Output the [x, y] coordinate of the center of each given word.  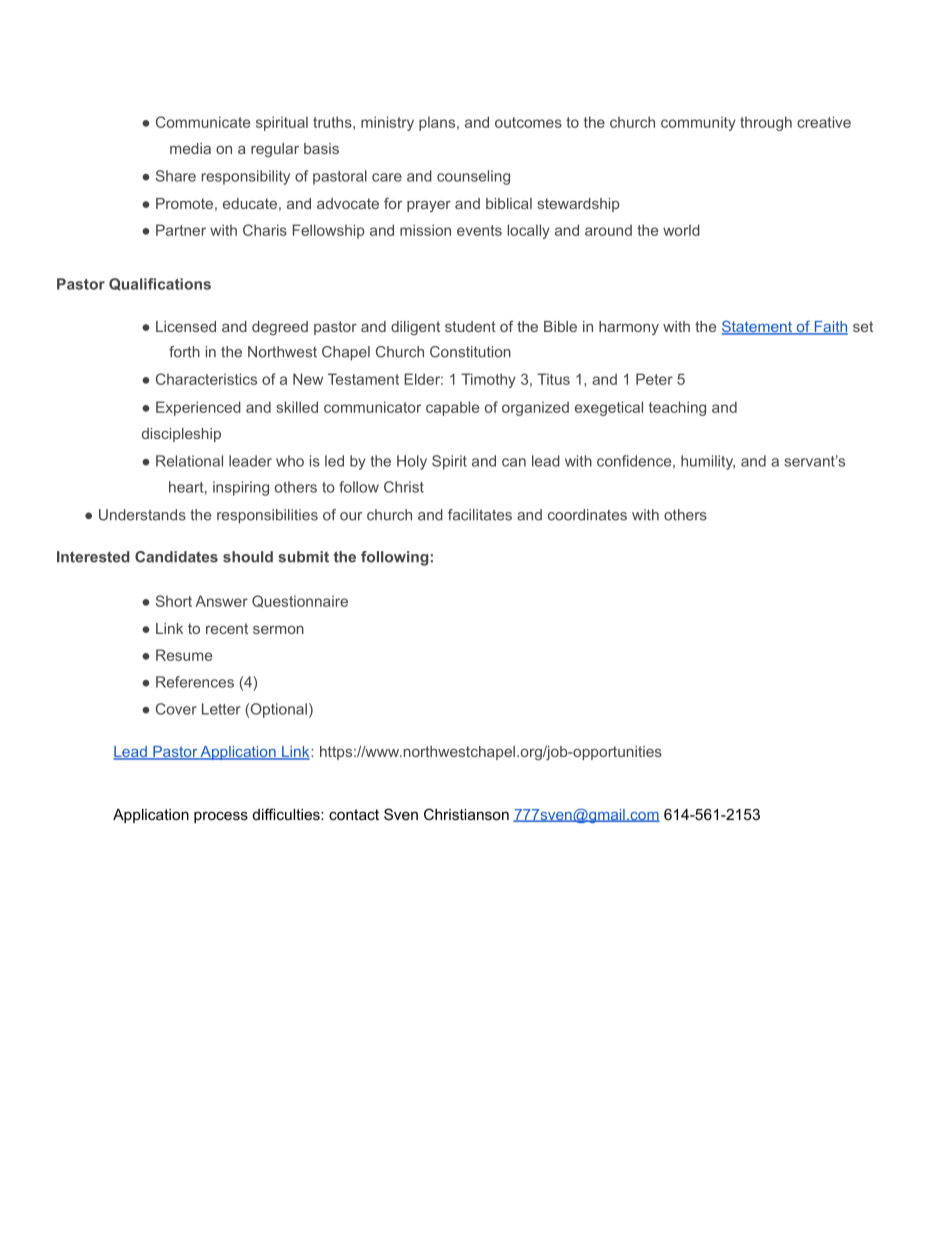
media [190, 148]
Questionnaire [300, 601]
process [221, 817]
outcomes [528, 122]
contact [354, 814]
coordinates [587, 515]
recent [227, 628]
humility [708, 462]
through [766, 123]
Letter [221, 709]
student [470, 326]
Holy [412, 462]
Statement [758, 328]
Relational [189, 461]
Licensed [186, 326]
